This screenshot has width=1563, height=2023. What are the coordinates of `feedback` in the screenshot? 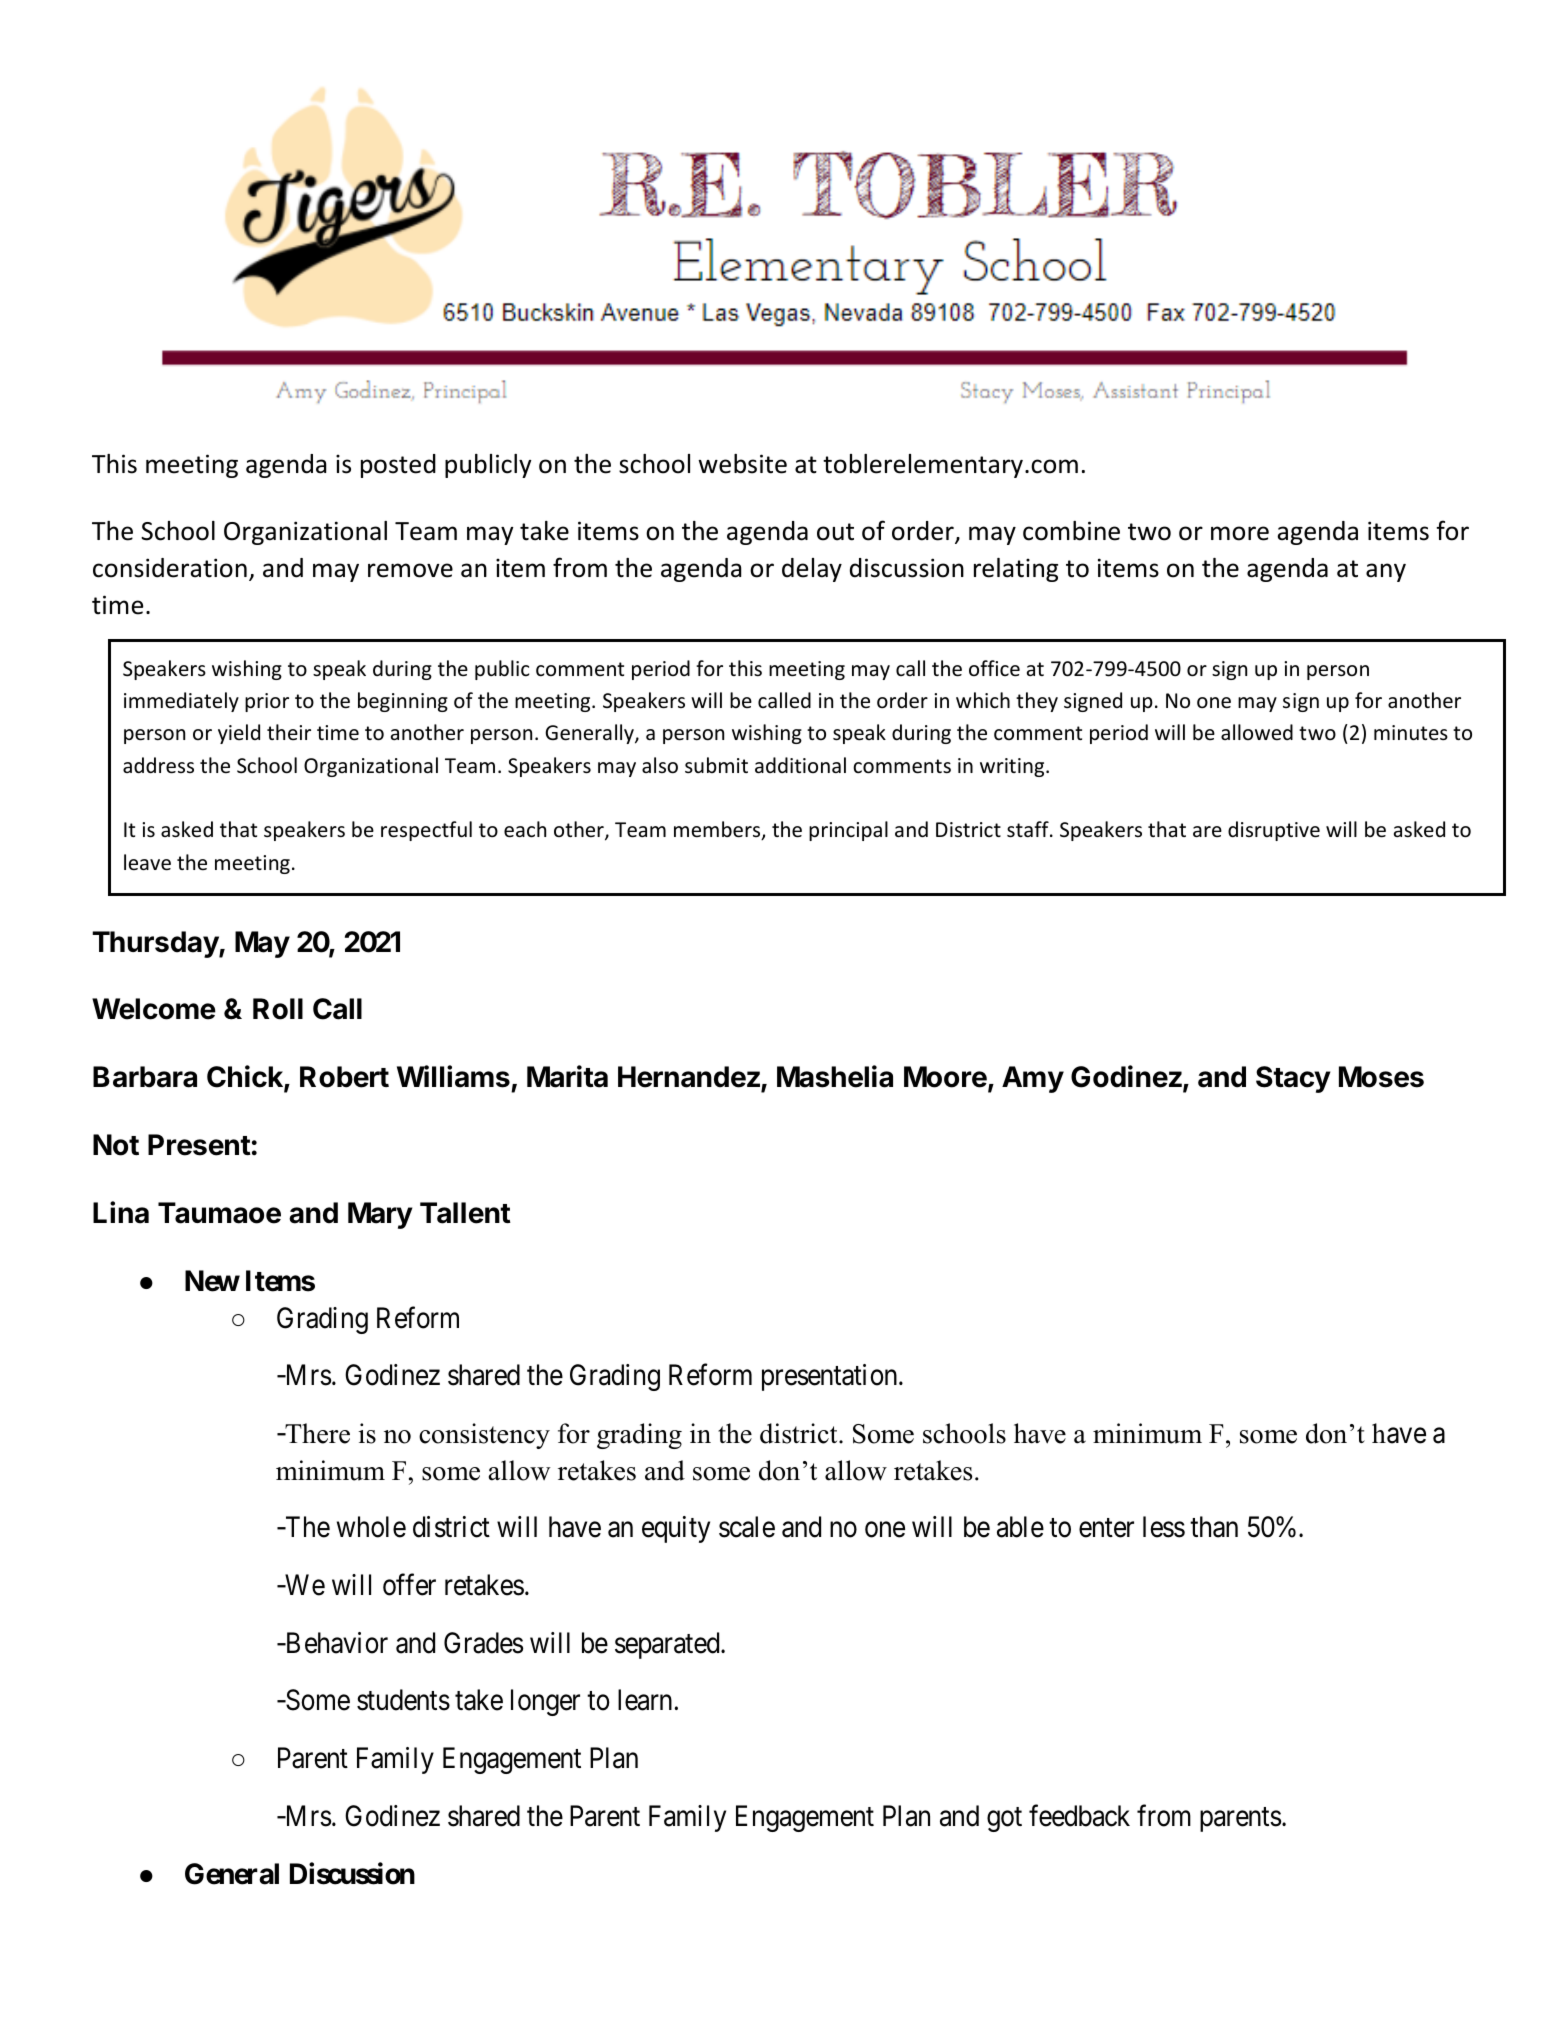 It's located at (1079, 1815).
